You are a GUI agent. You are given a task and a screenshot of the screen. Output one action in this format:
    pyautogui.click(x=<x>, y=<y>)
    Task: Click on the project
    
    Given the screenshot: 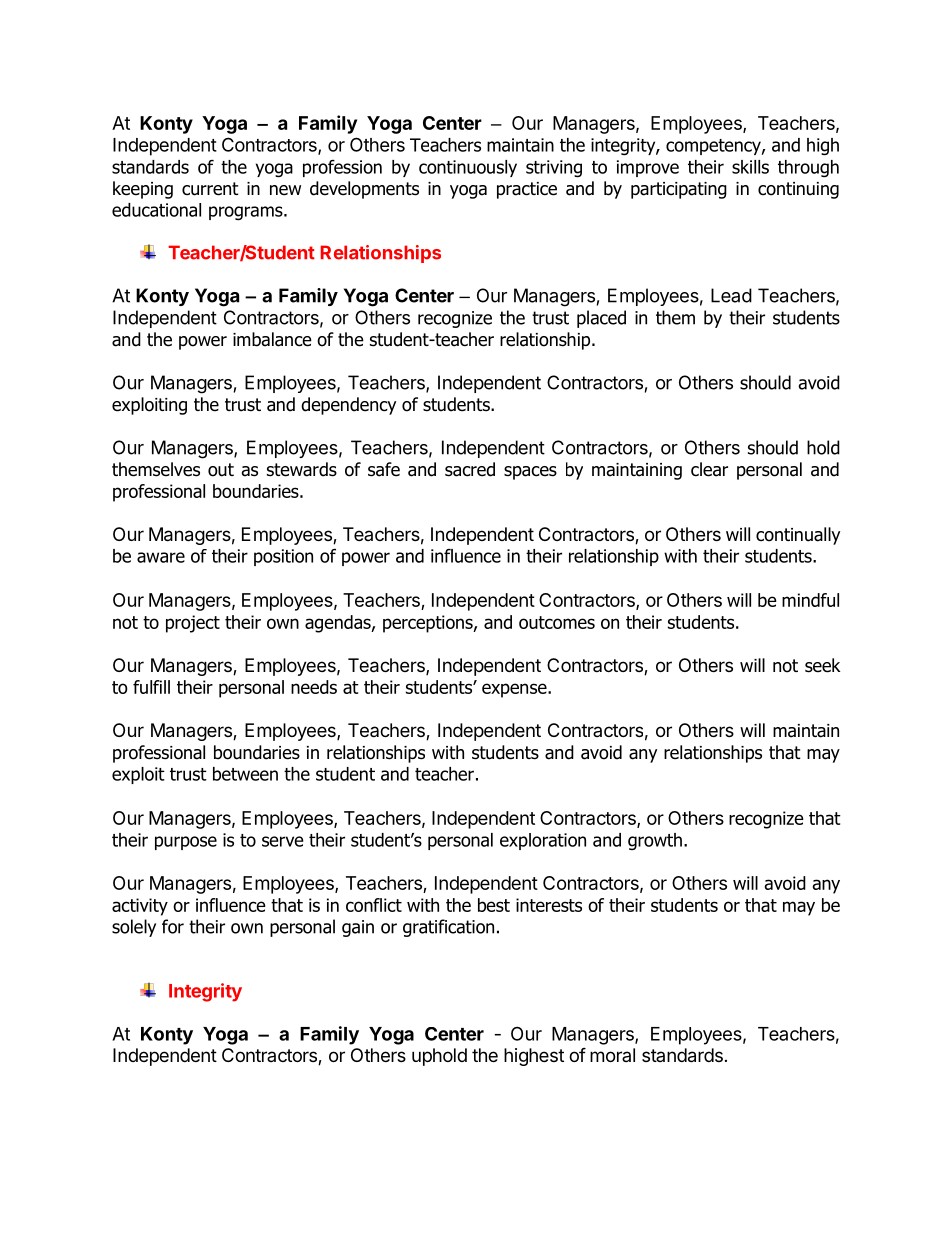 What is the action you would take?
    pyautogui.click(x=193, y=624)
